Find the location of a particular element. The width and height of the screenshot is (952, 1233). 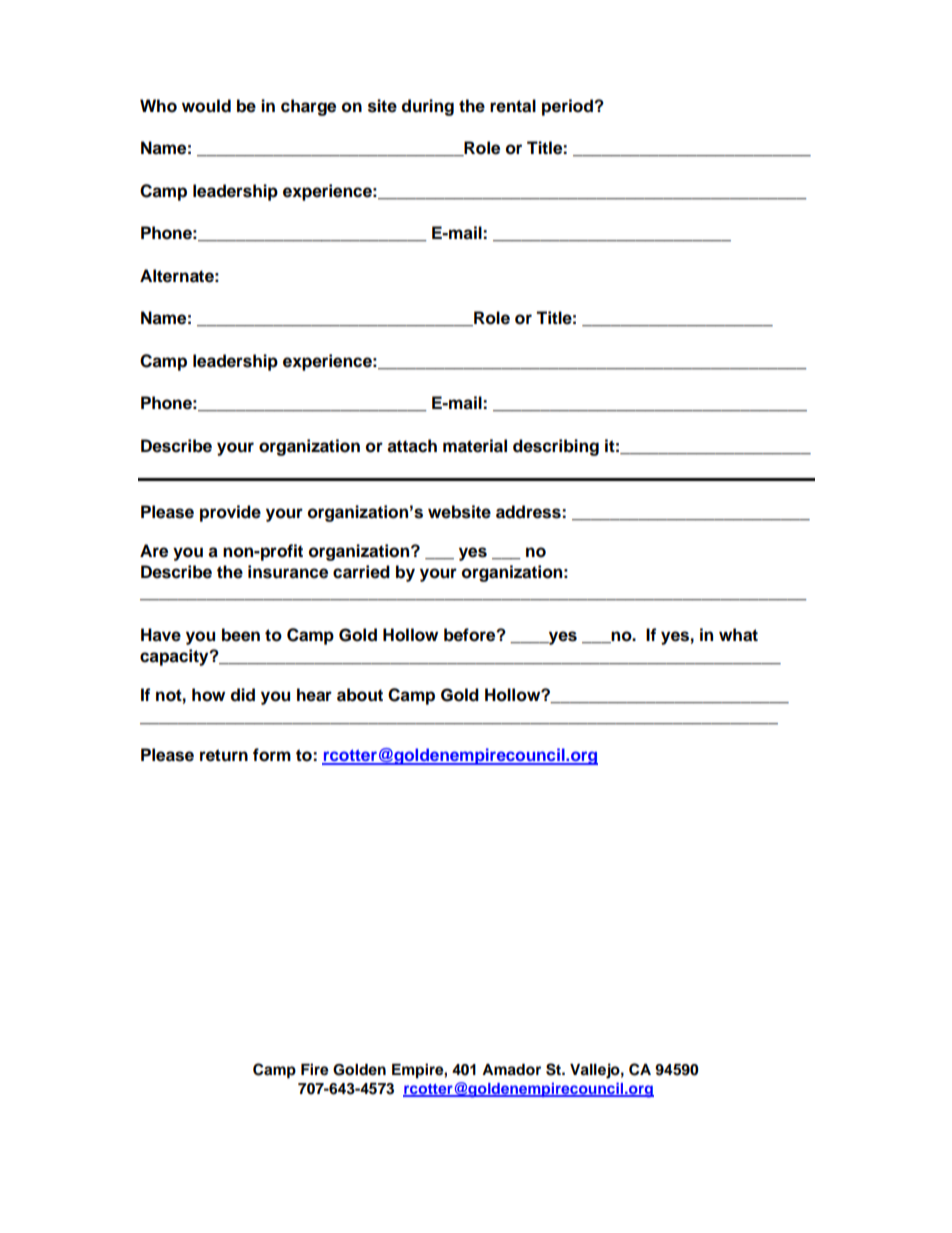

provide is located at coordinates (230, 513).
